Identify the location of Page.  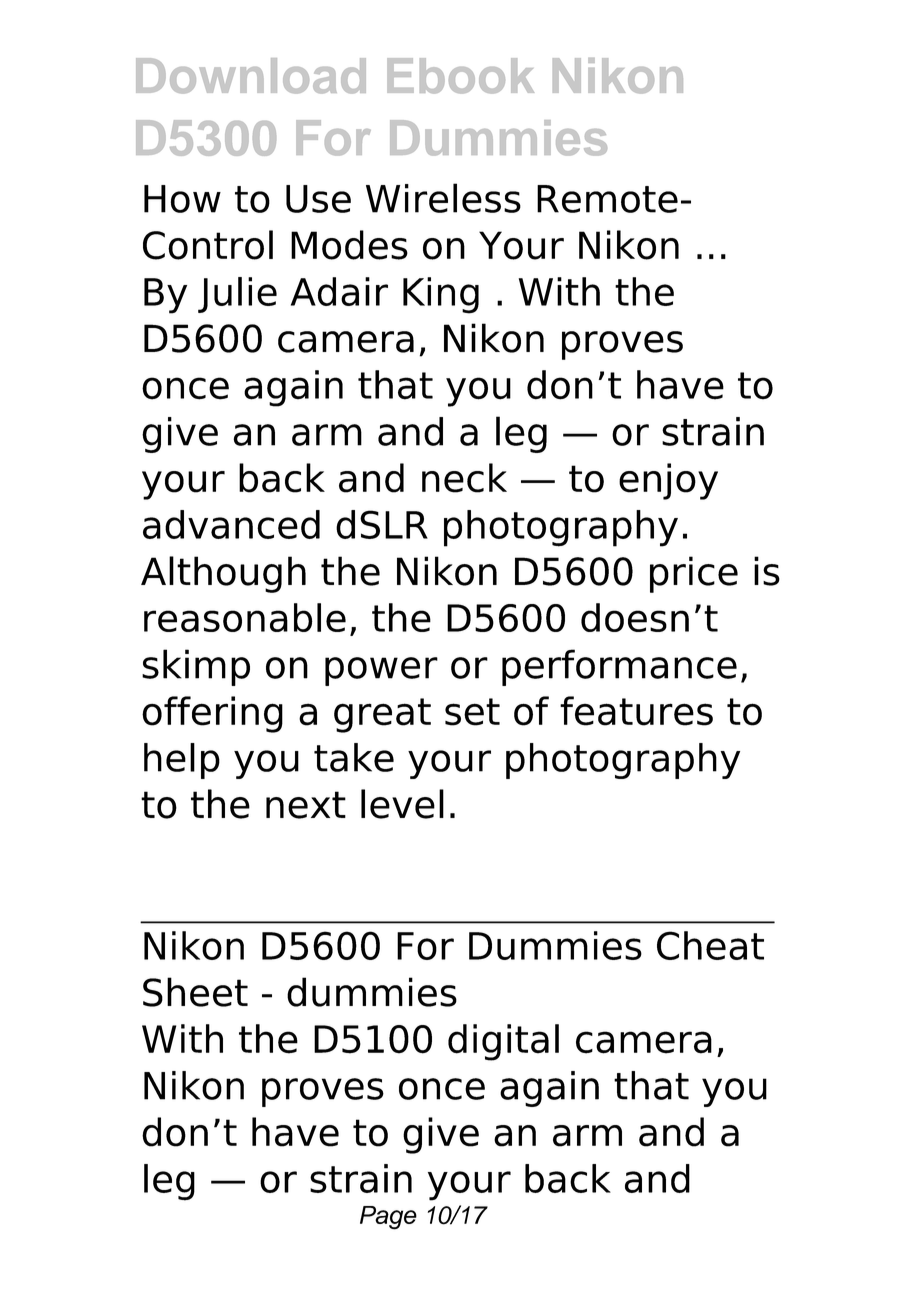
(388, 1218).
